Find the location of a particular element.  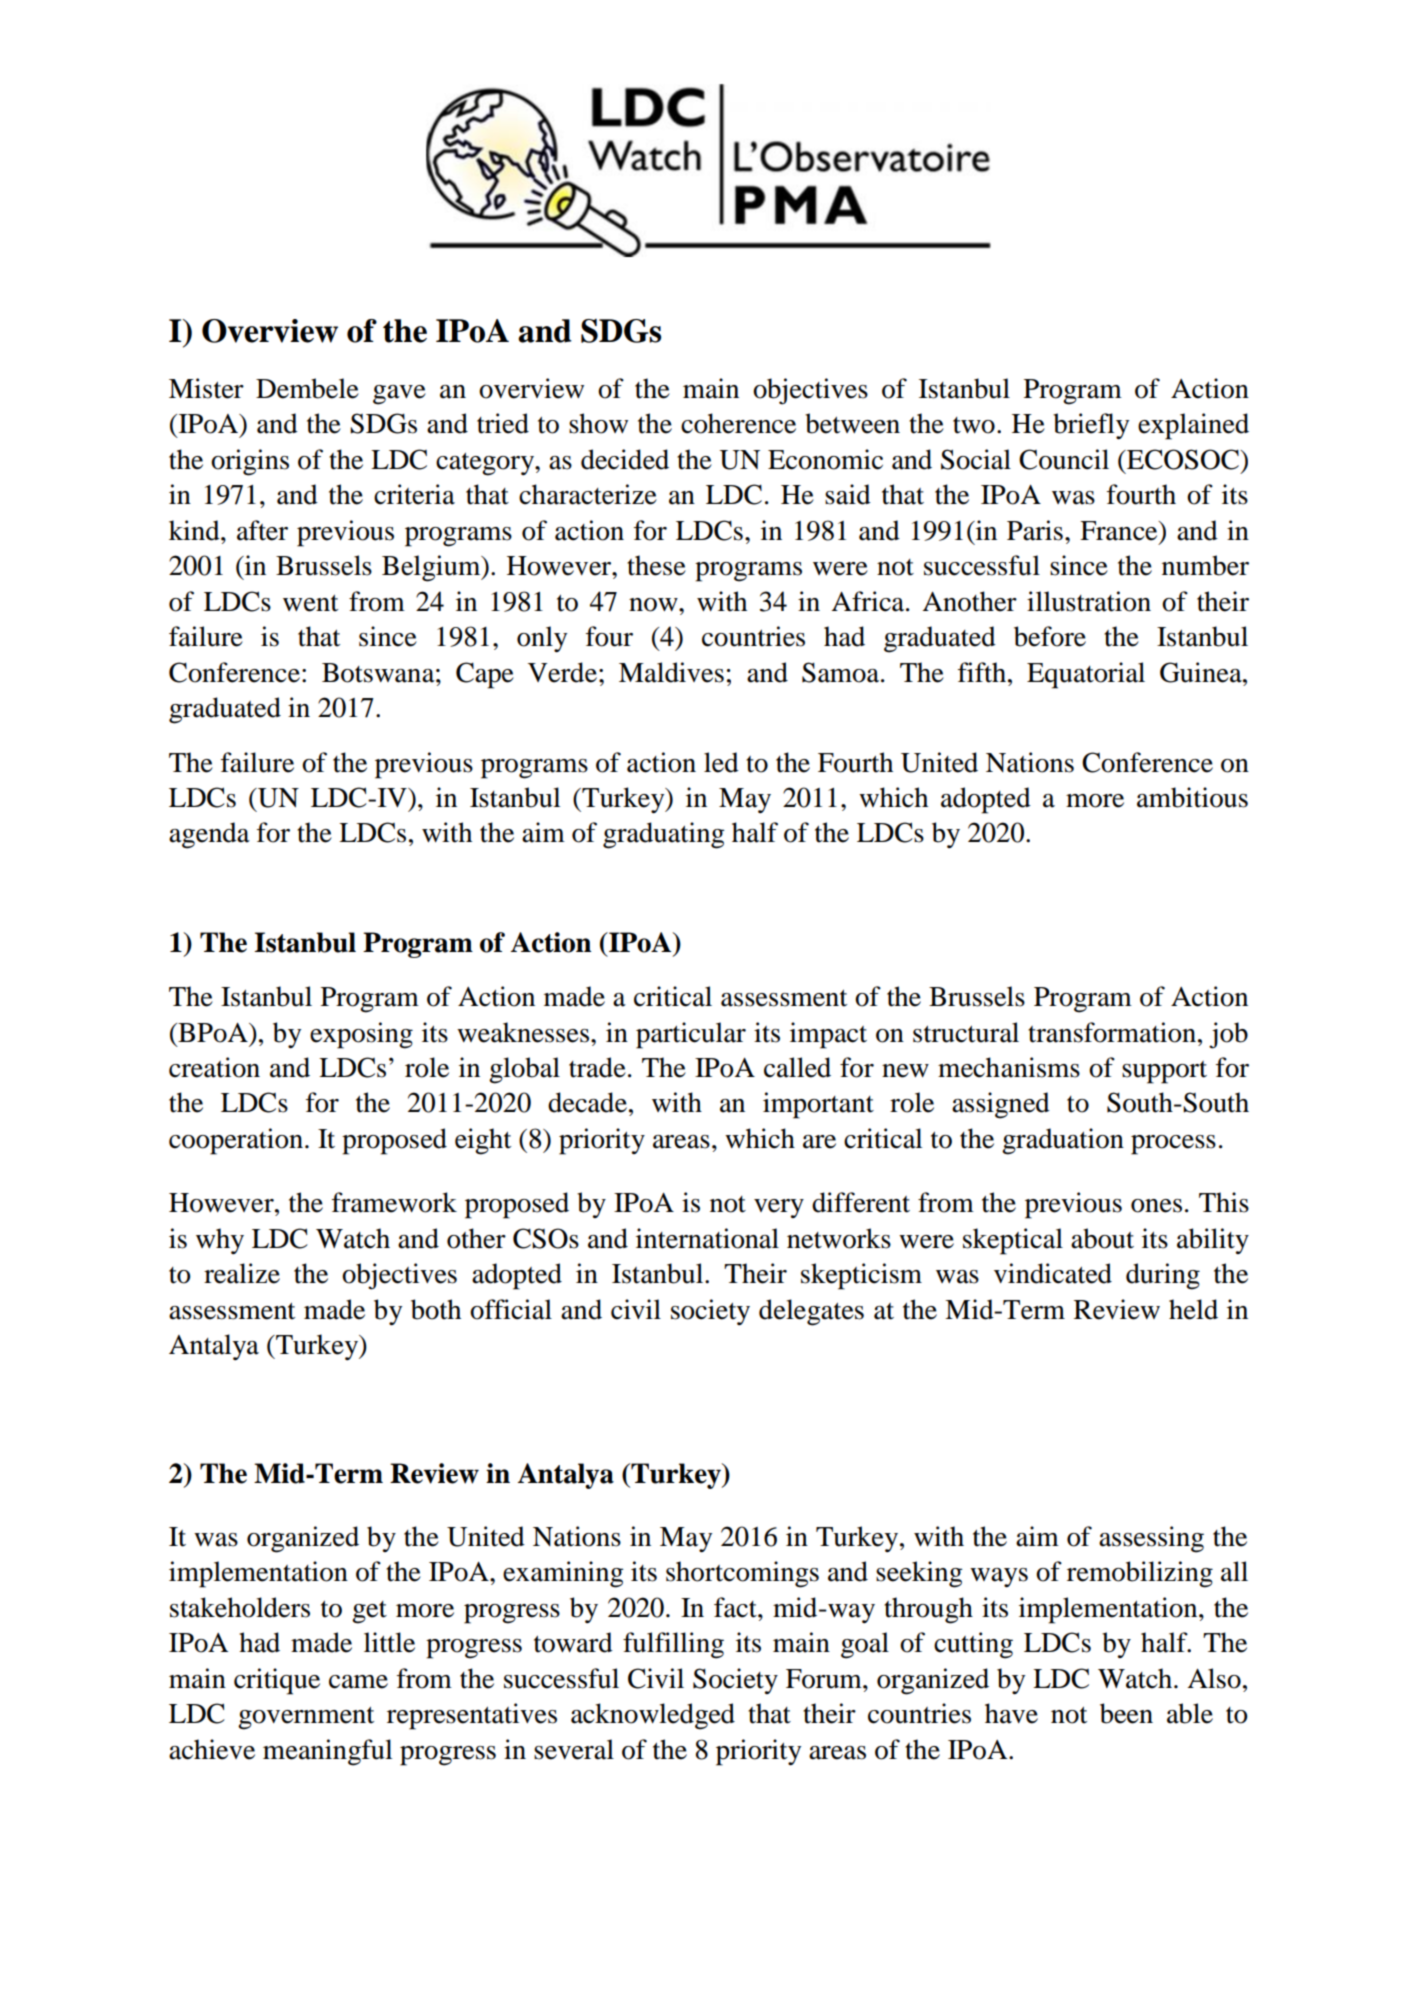

coherence is located at coordinates (738, 423).
